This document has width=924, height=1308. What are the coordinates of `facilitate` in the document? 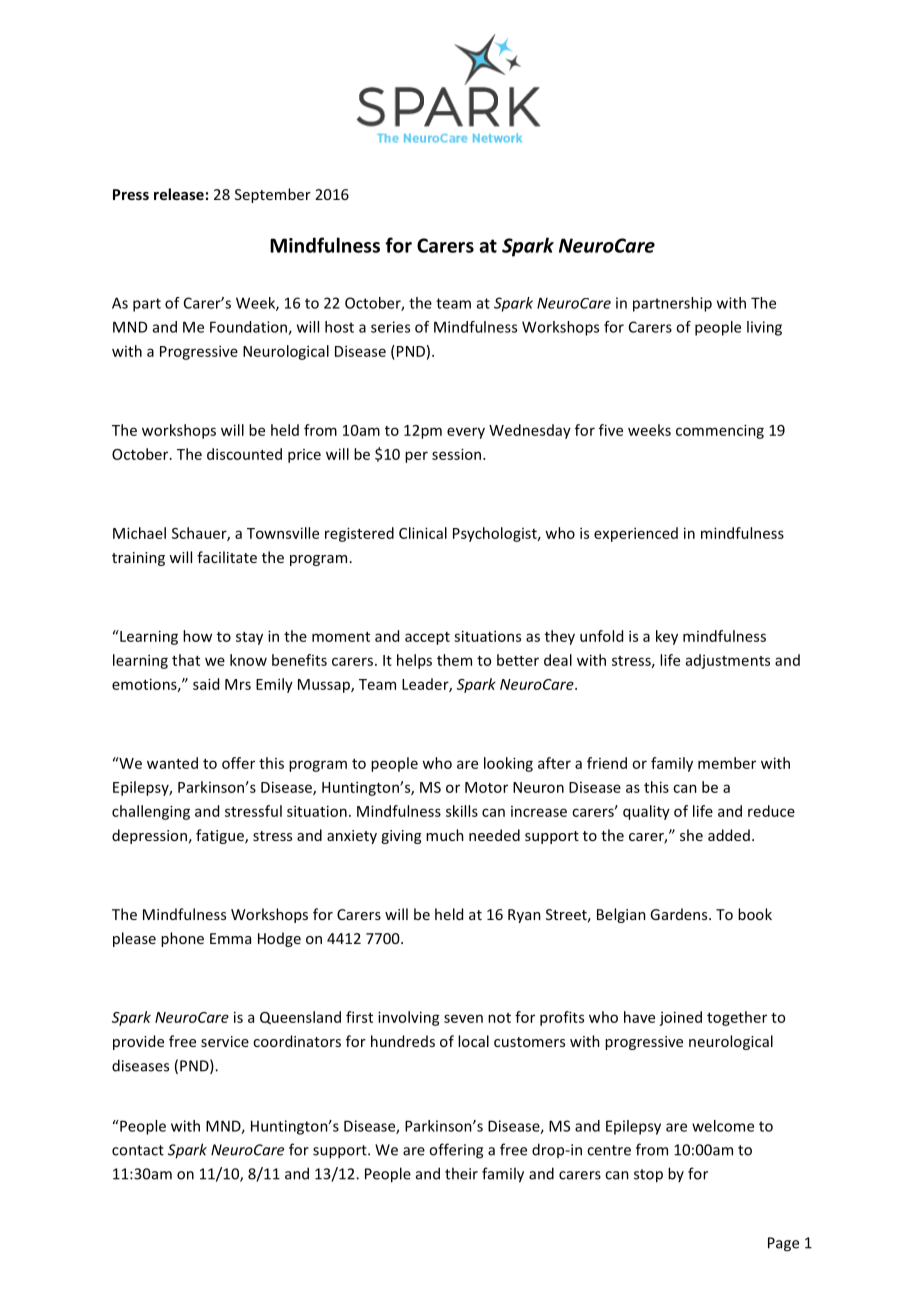 It's located at (227, 557).
